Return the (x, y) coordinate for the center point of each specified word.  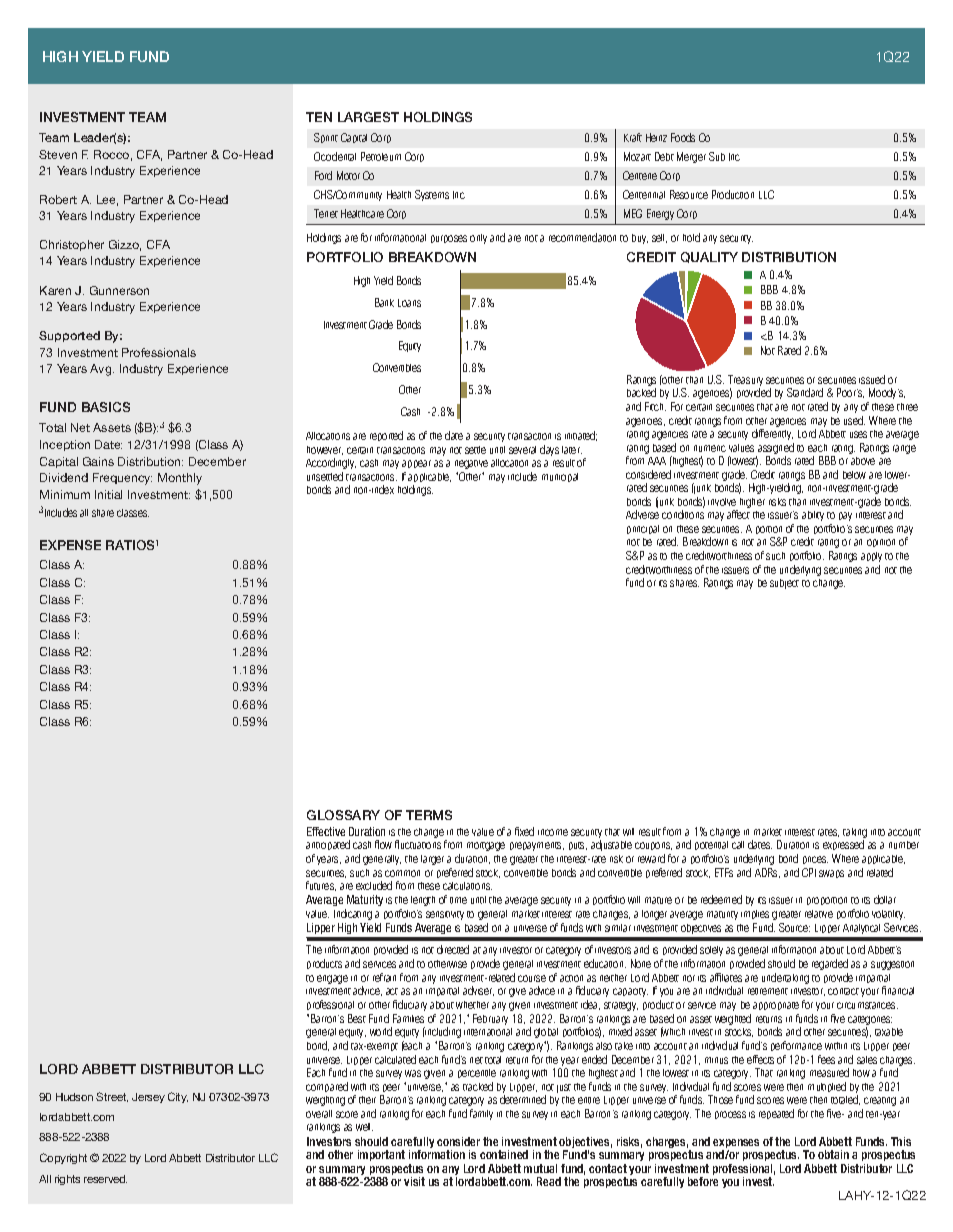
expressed (843, 847)
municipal (560, 477)
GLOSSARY (343, 815)
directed (453, 949)
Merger (691, 157)
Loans (409, 303)
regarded (830, 964)
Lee (107, 200)
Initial (108, 494)
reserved (105, 1179)
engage (332, 979)
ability (813, 516)
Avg (102, 370)
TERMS (429, 815)
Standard (805, 392)
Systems (432, 195)
